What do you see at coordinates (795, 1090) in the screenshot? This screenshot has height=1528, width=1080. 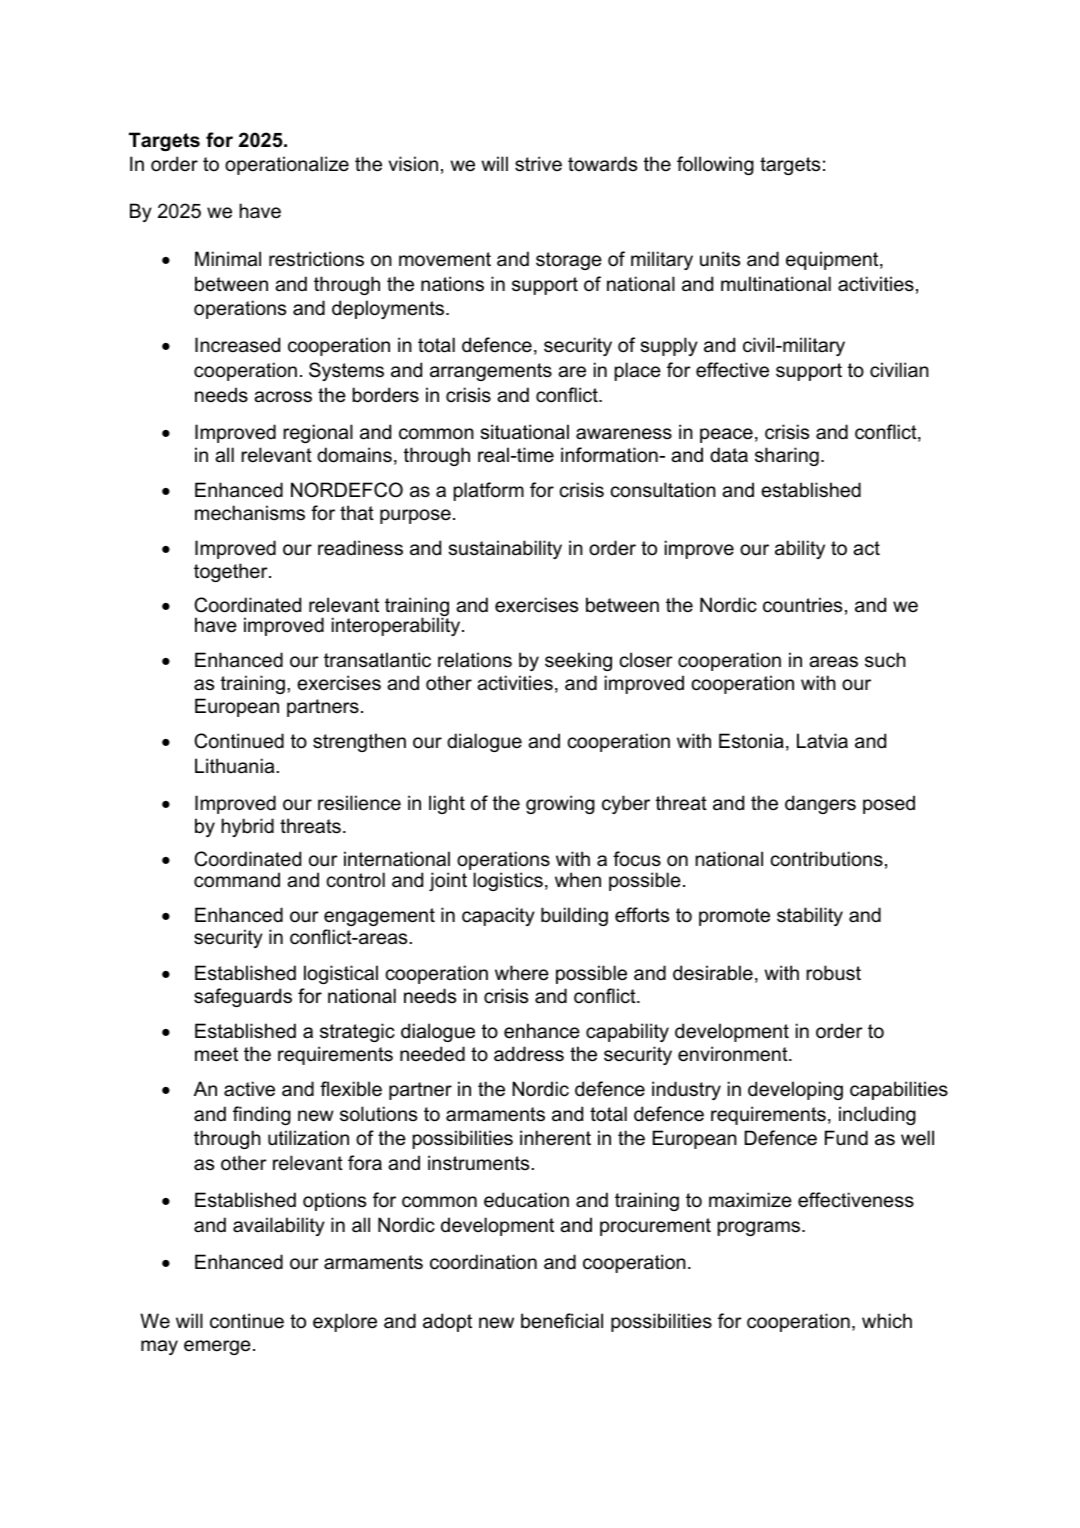 I see `developing` at bounding box center [795, 1090].
